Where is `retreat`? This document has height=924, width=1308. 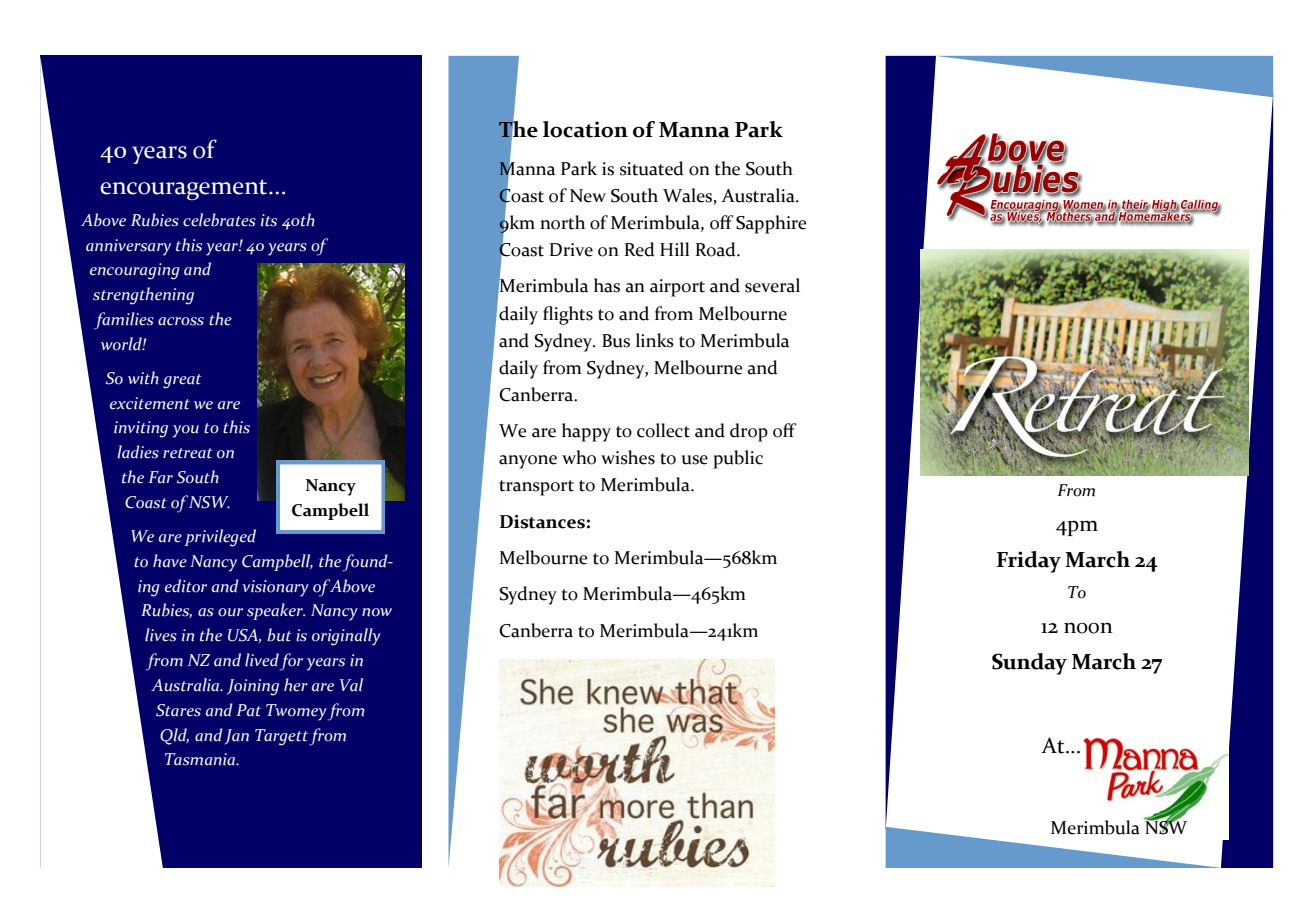 retreat is located at coordinates (188, 453).
